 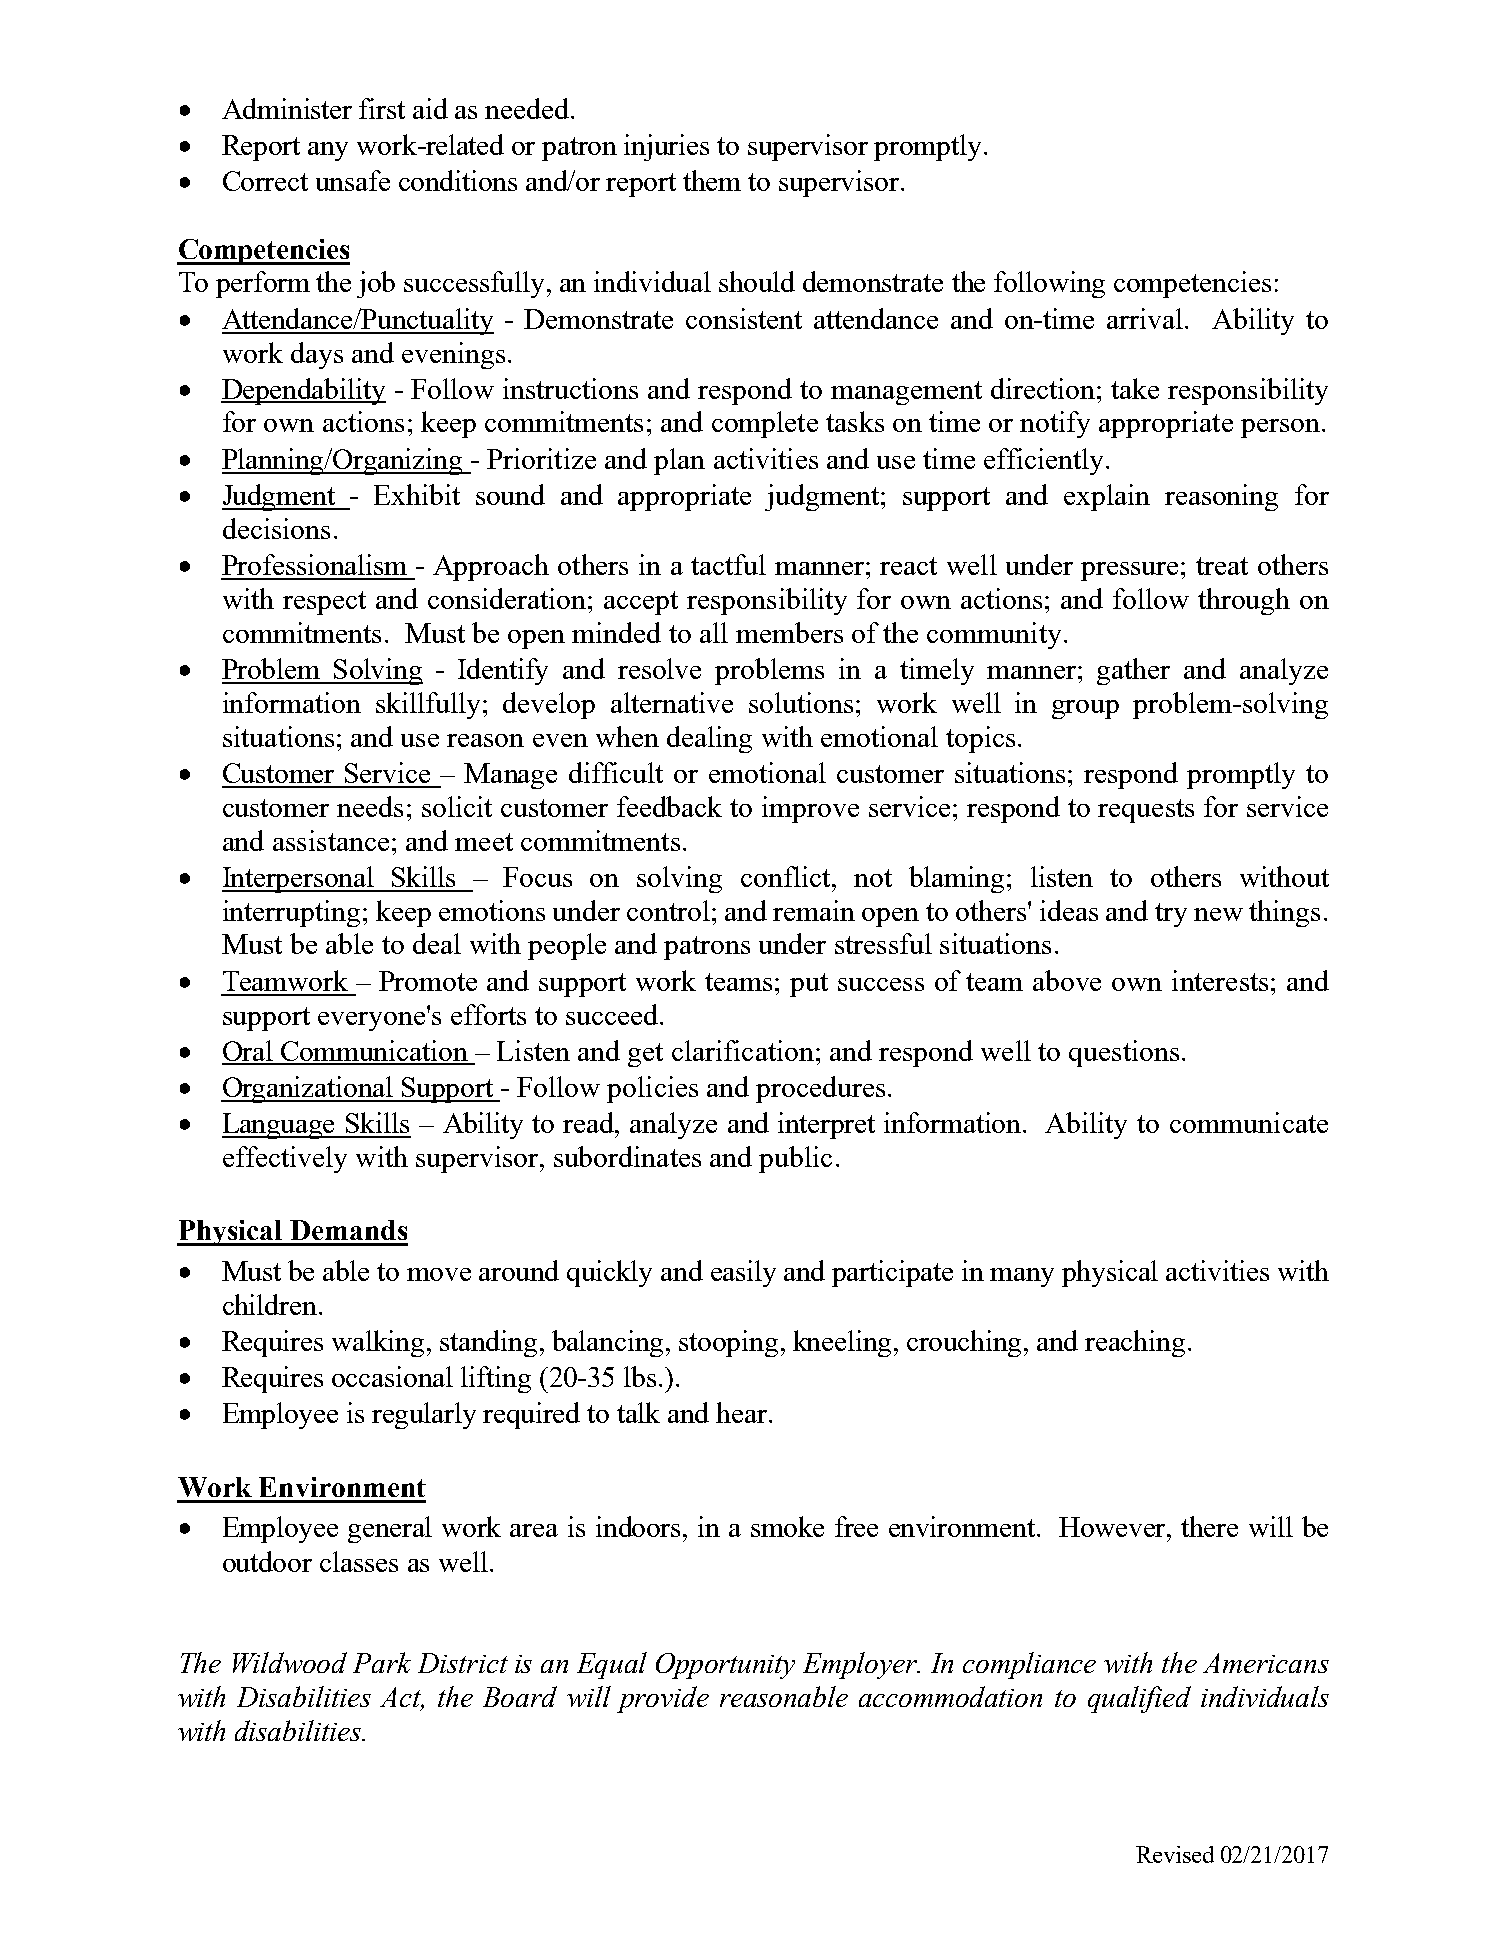 I want to click on arrival, so click(x=1145, y=318).
